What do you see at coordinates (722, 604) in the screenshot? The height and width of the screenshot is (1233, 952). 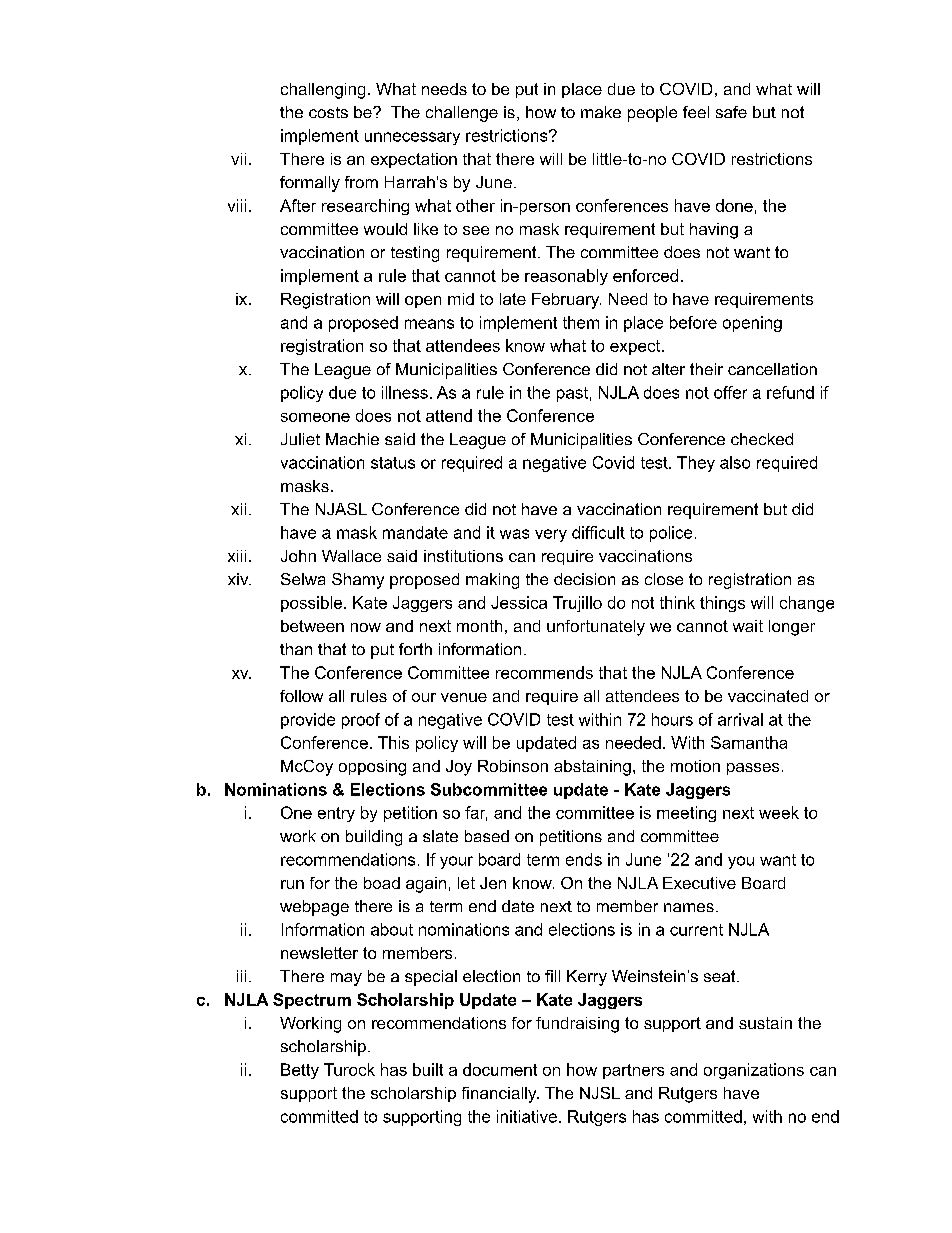 I see `things` at bounding box center [722, 604].
